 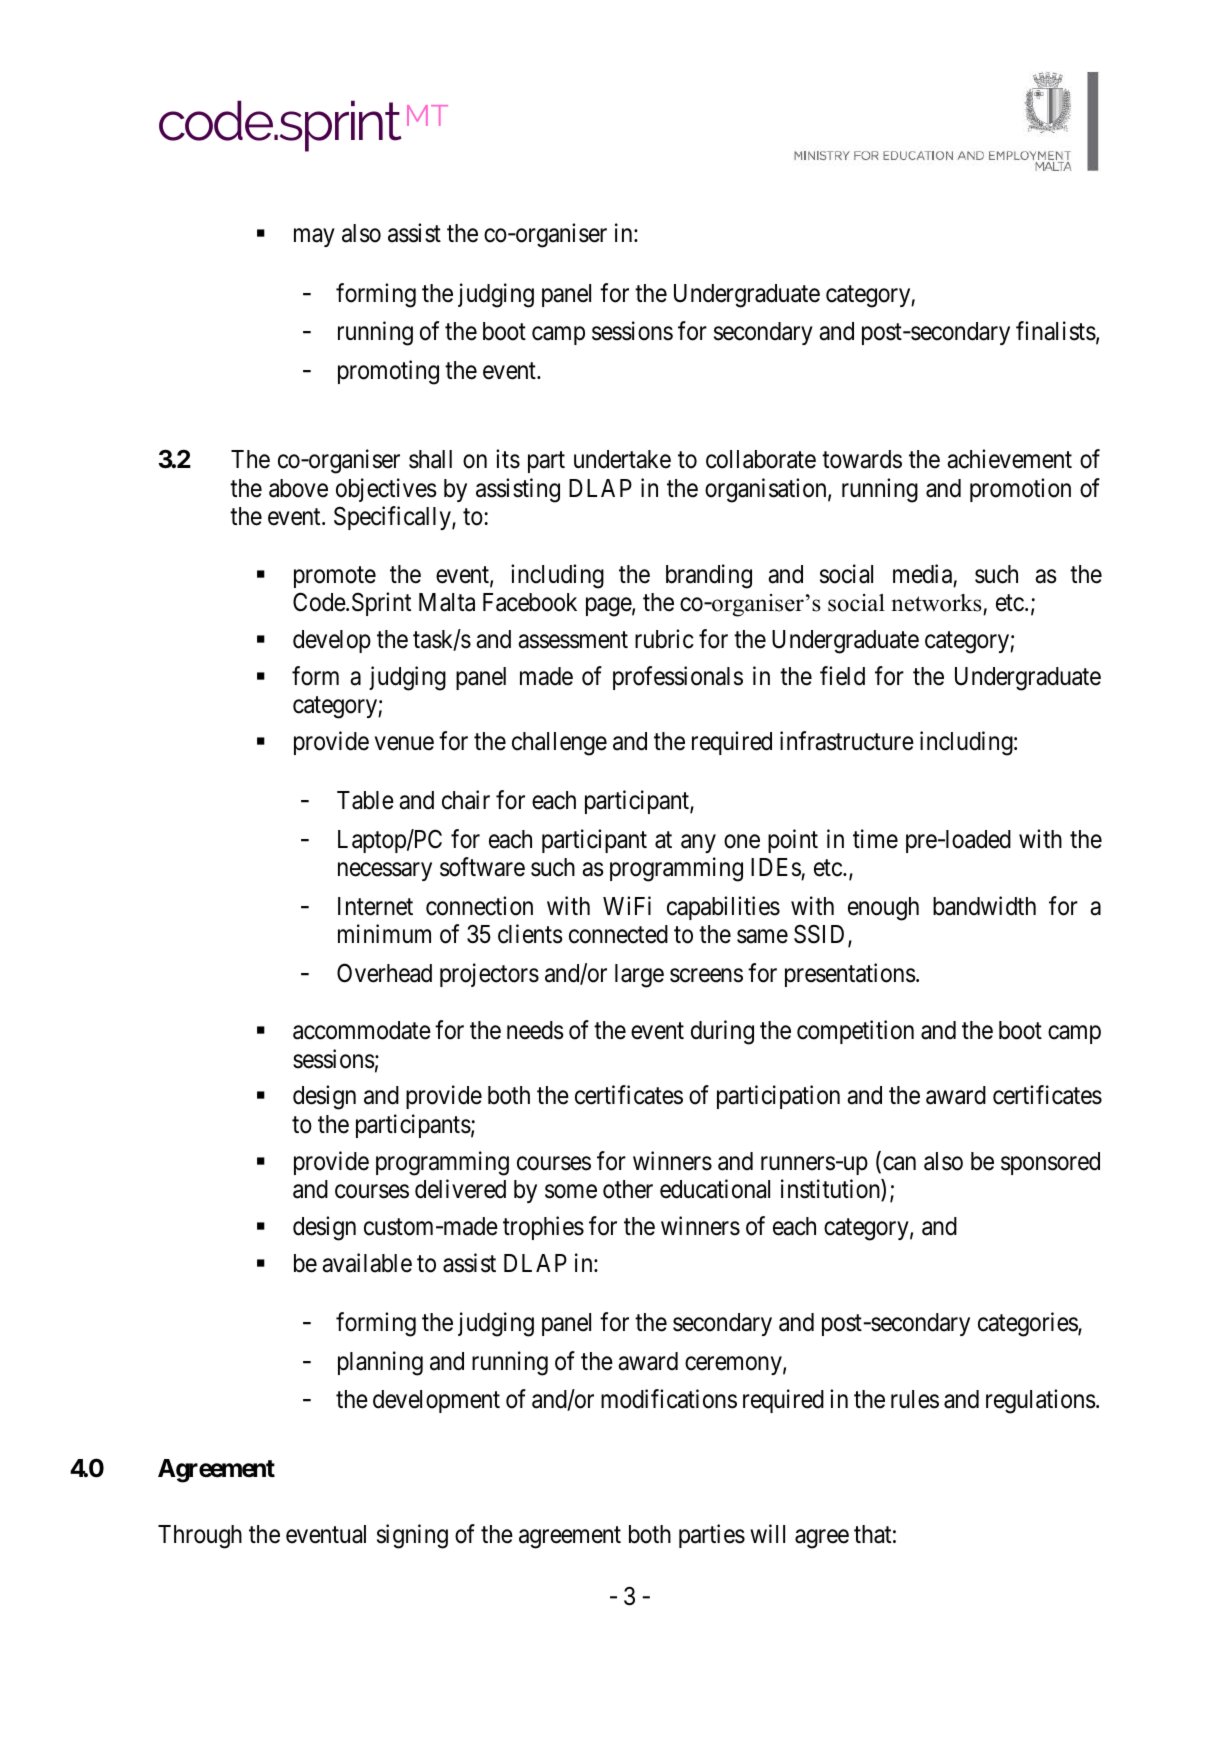 What do you see at coordinates (314, 238) in the screenshot?
I see `may` at bounding box center [314, 238].
